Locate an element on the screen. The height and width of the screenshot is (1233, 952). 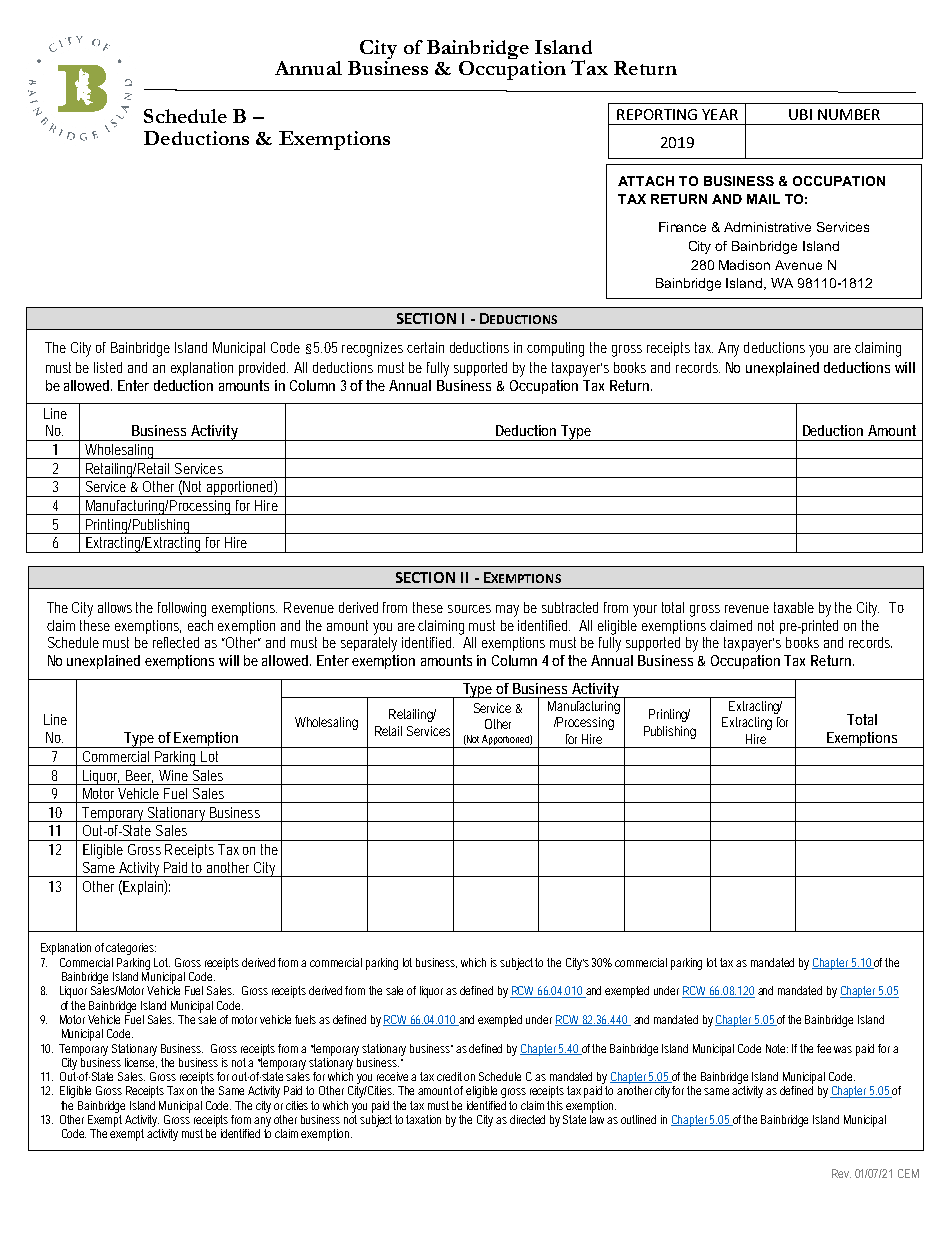
ATTACH is located at coordinates (646, 181).
